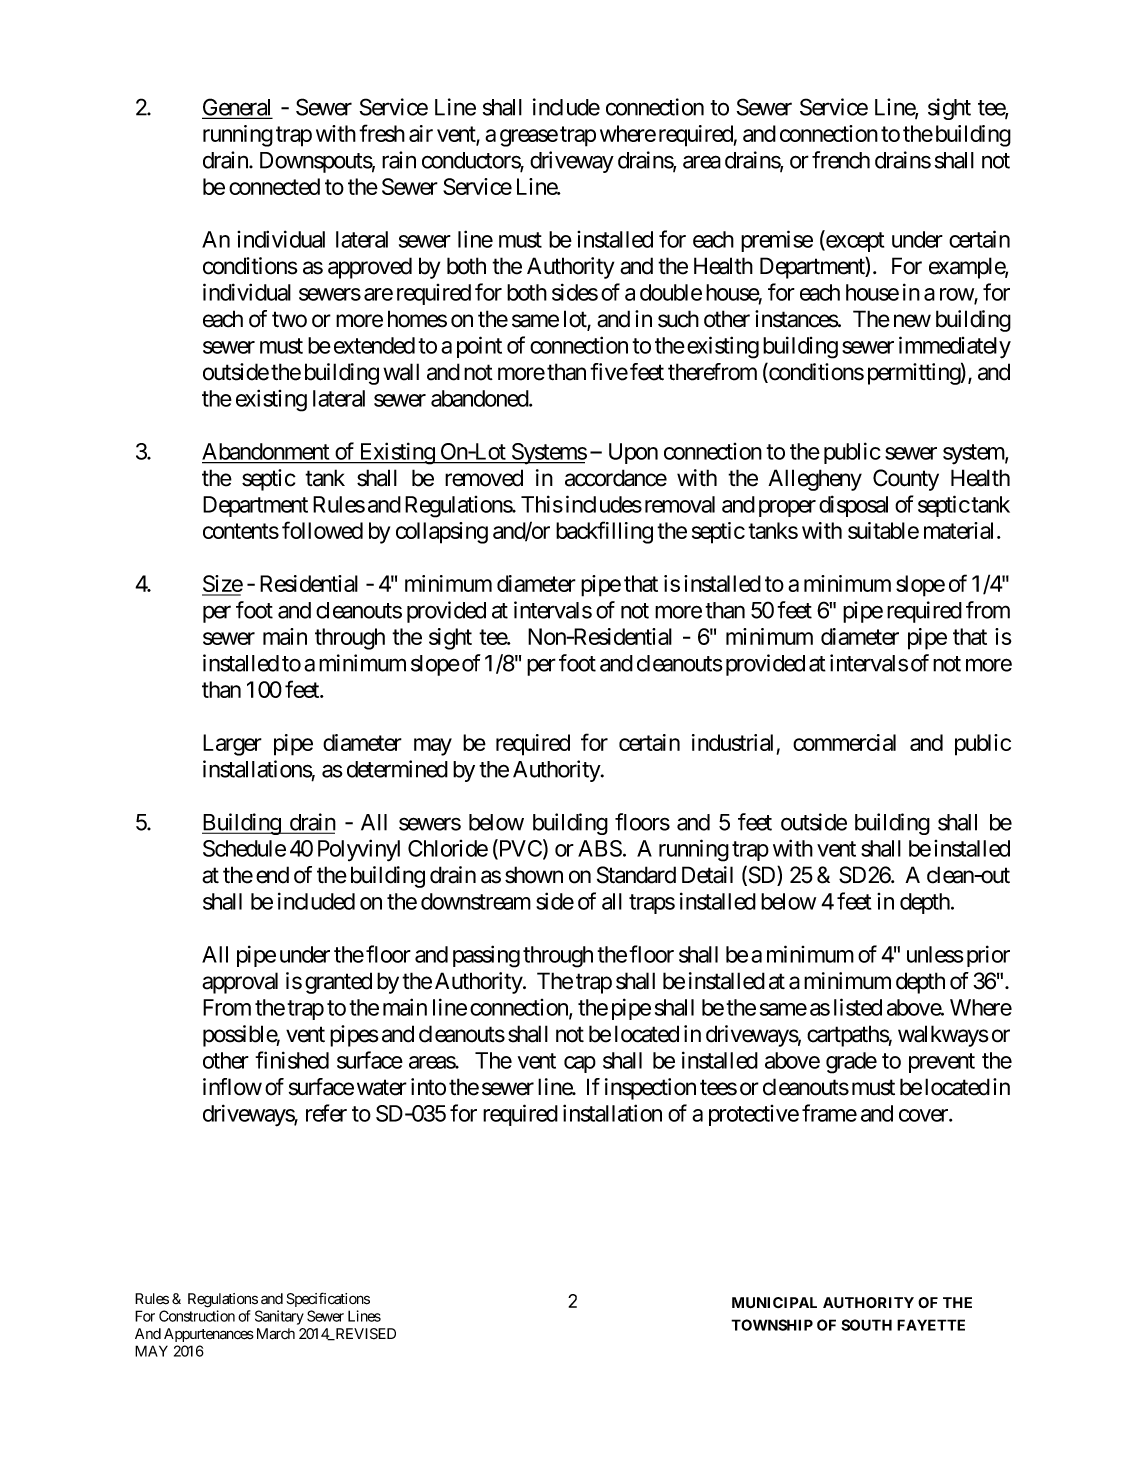  Describe the element at coordinates (955, 347) in the document. I see `immediately` at that location.
